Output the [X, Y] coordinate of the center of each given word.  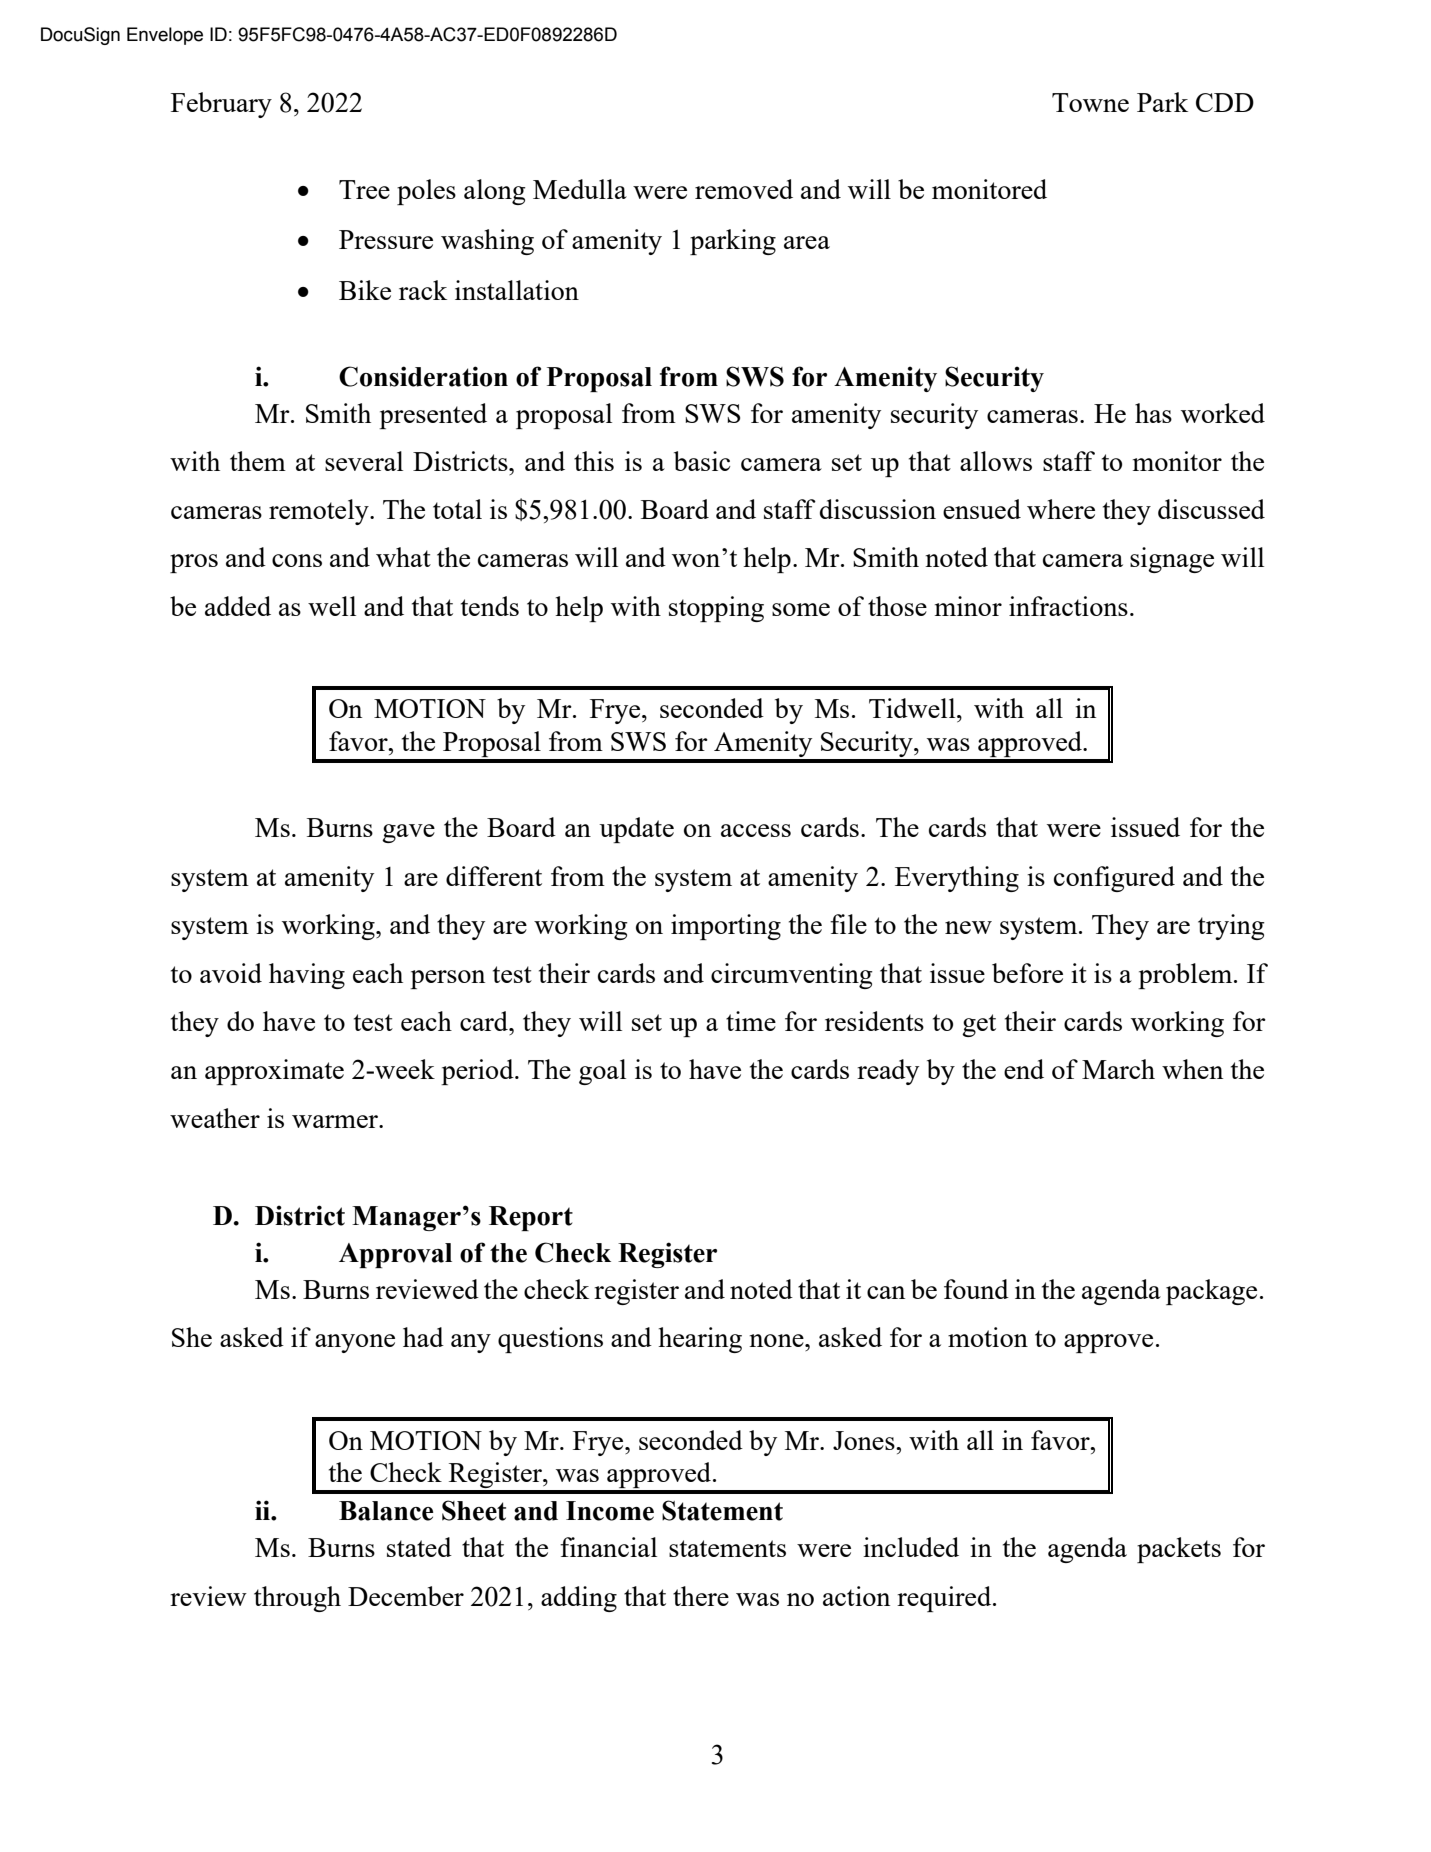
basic [702, 461]
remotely [320, 512]
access [756, 830]
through [297, 1599]
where [1061, 509]
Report [531, 1218]
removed [744, 189]
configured [1114, 879]
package [1211, 1292]
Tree [364, 189]
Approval [395, 1255]
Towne [1090, 102]
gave [408, 833]
